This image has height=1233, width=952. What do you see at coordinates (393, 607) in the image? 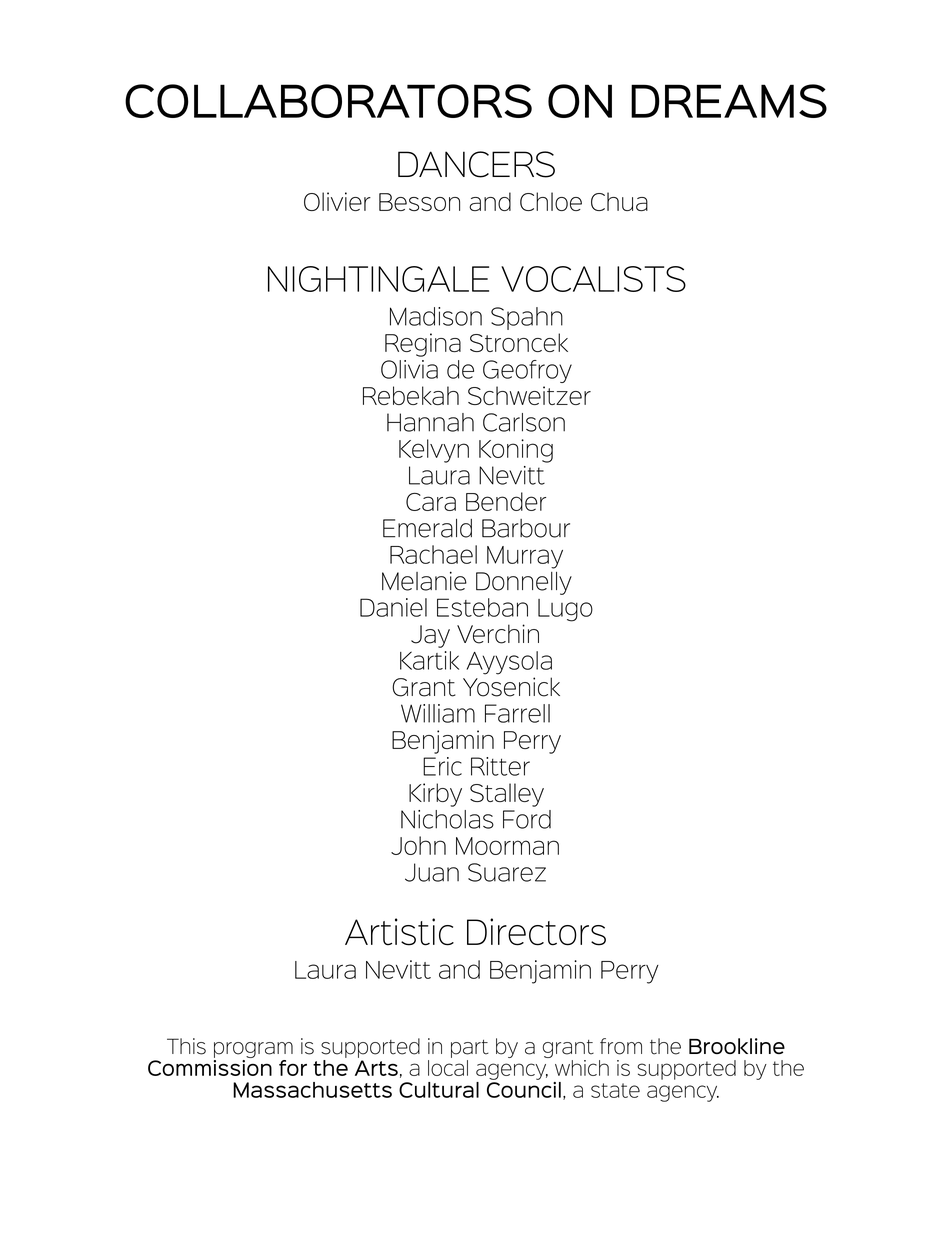
I see `Daniel` at bounding box center [393, 607].
